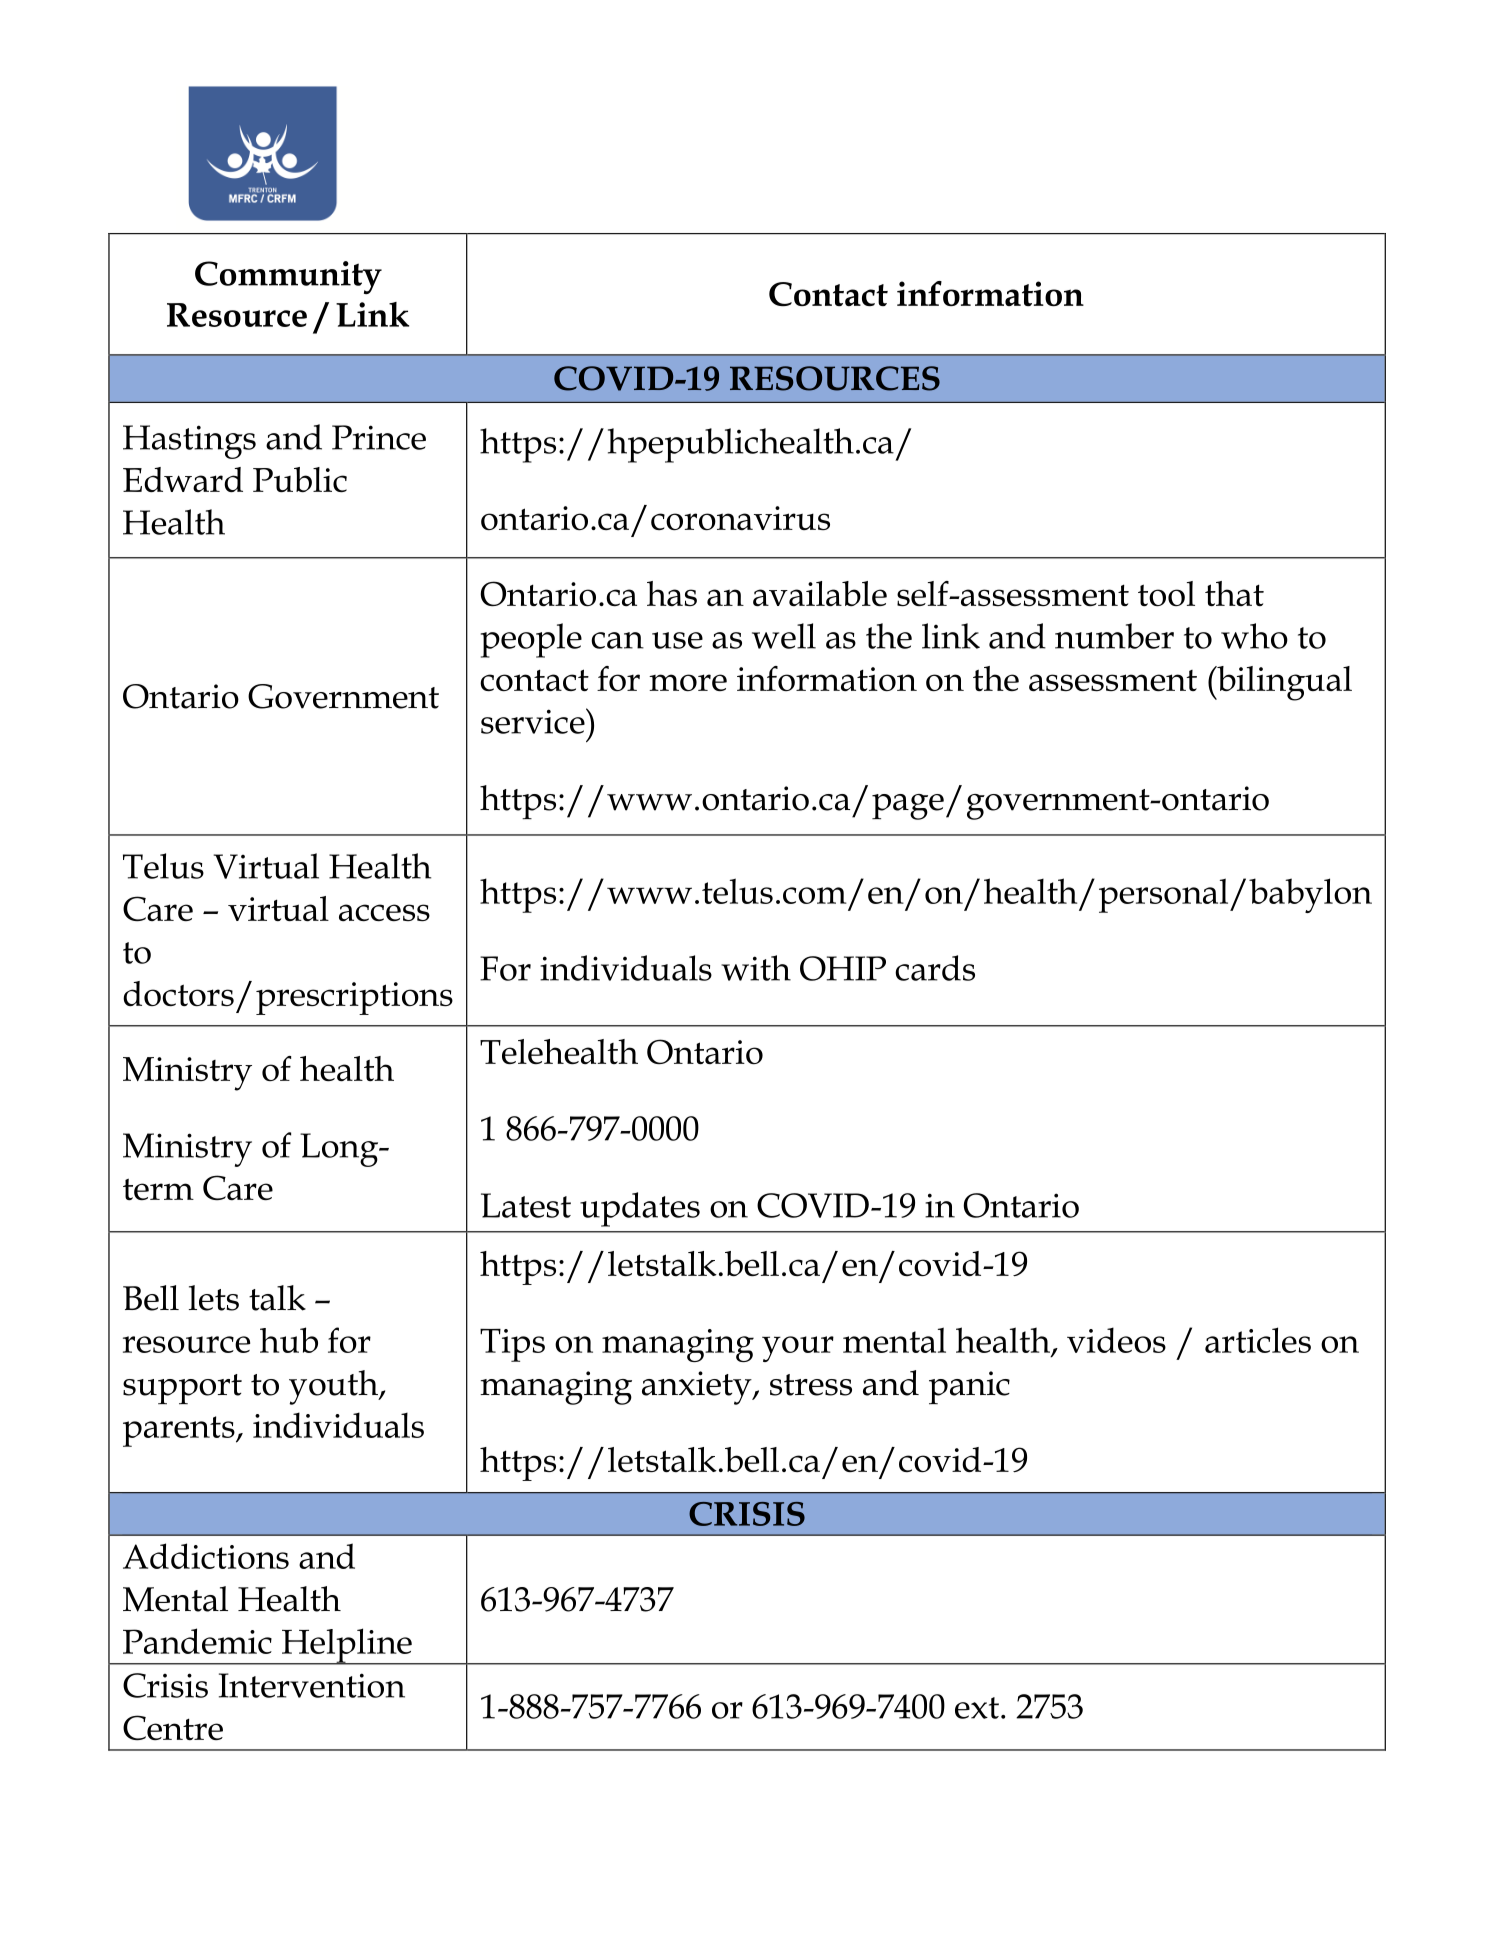  I want to click on tool, so click(1166, 593).
